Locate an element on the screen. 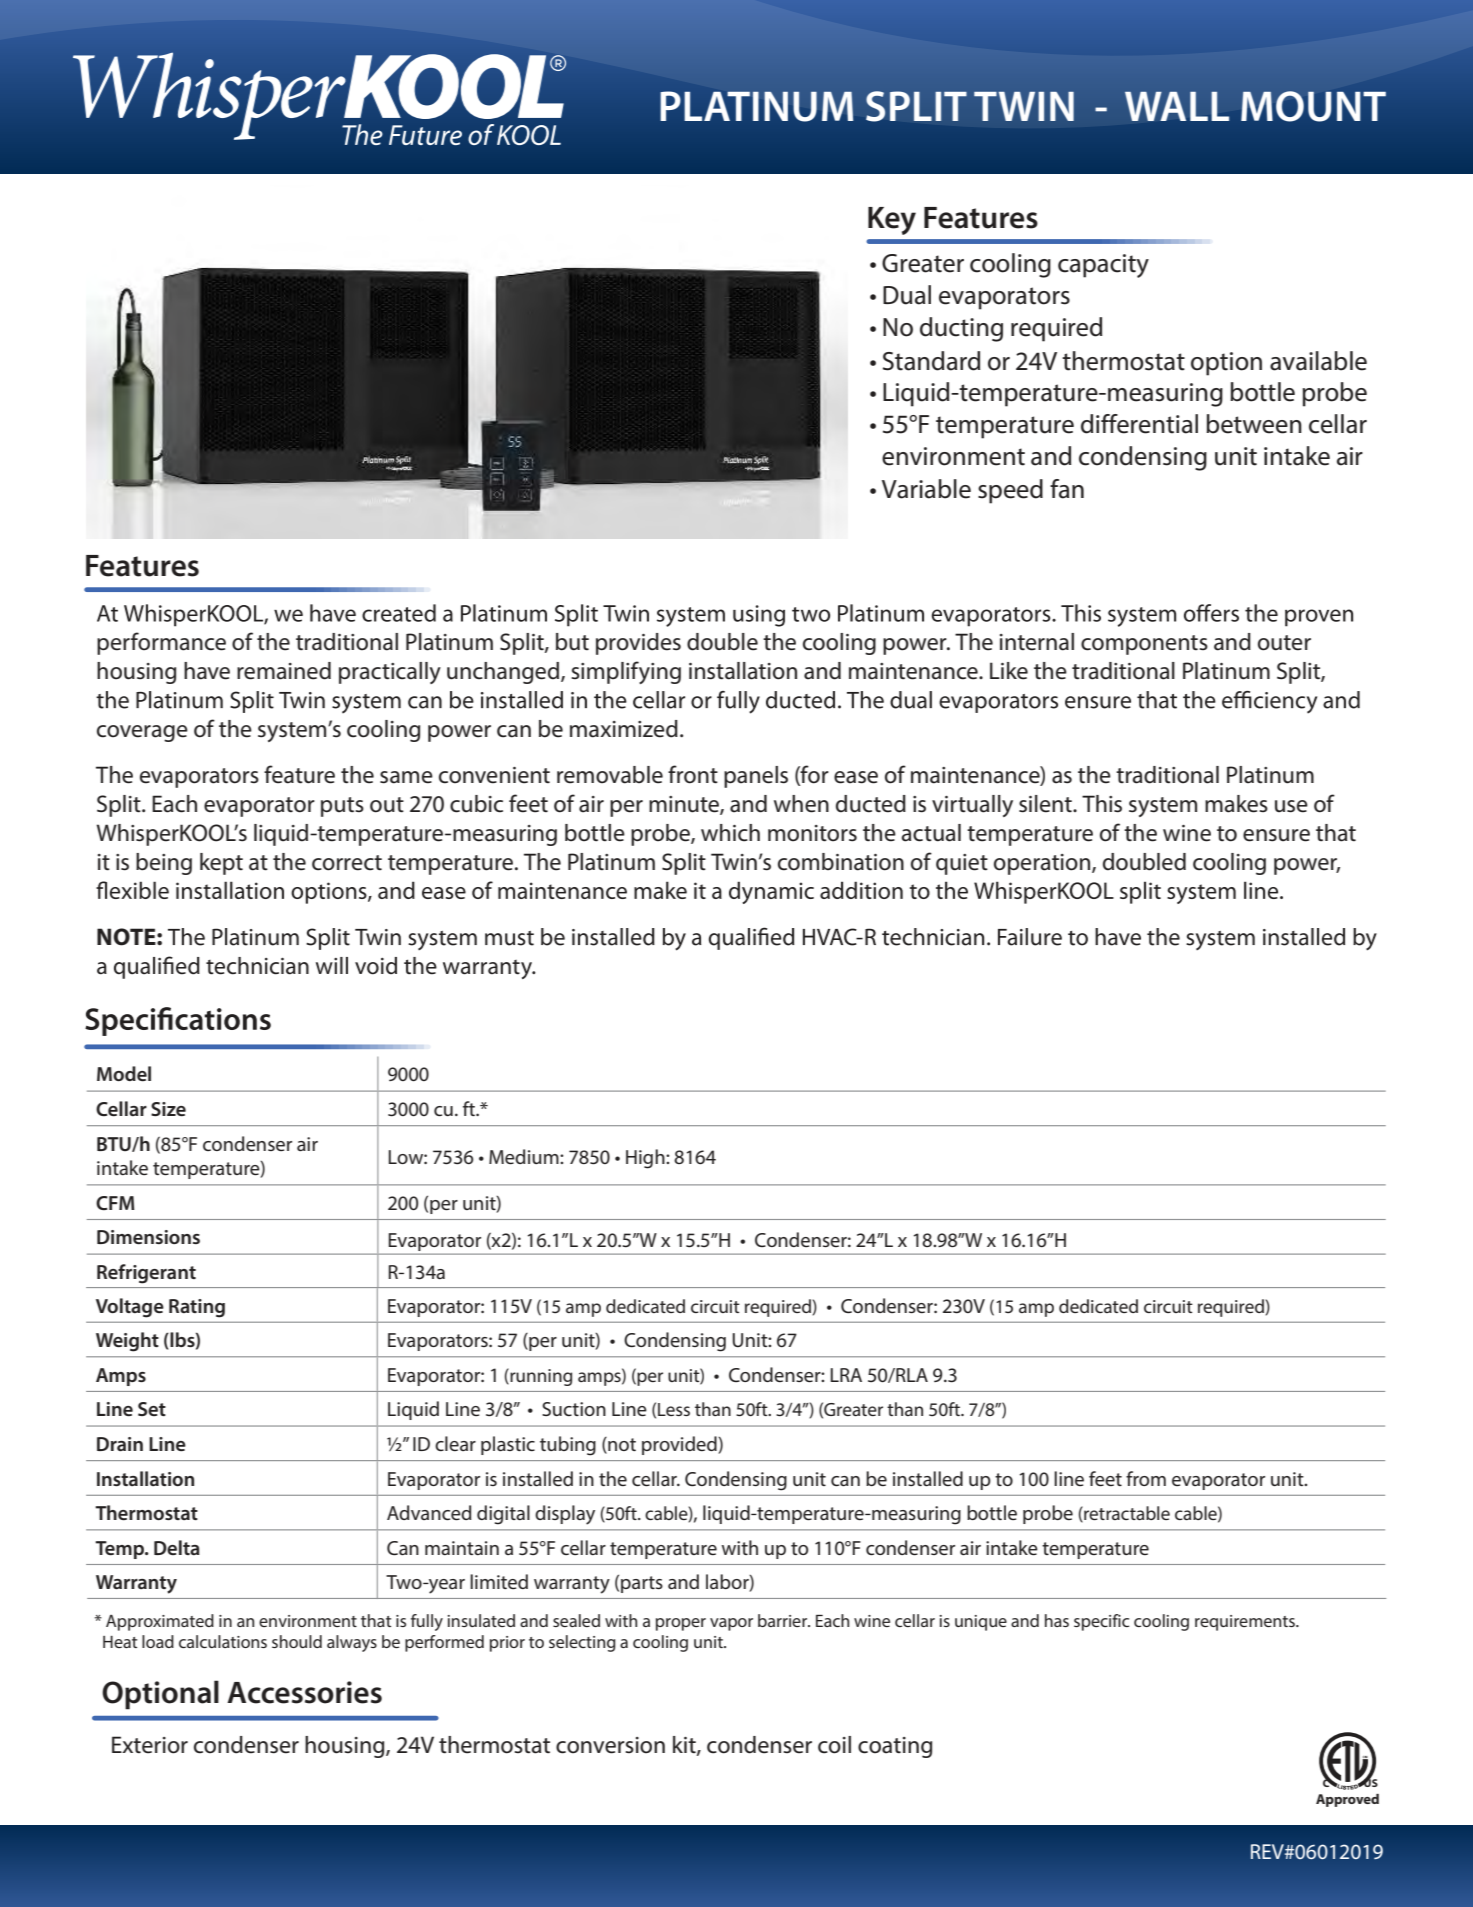 This screenshot has height=1907, width=1473. Dual is located at coordinates (907, 295).
